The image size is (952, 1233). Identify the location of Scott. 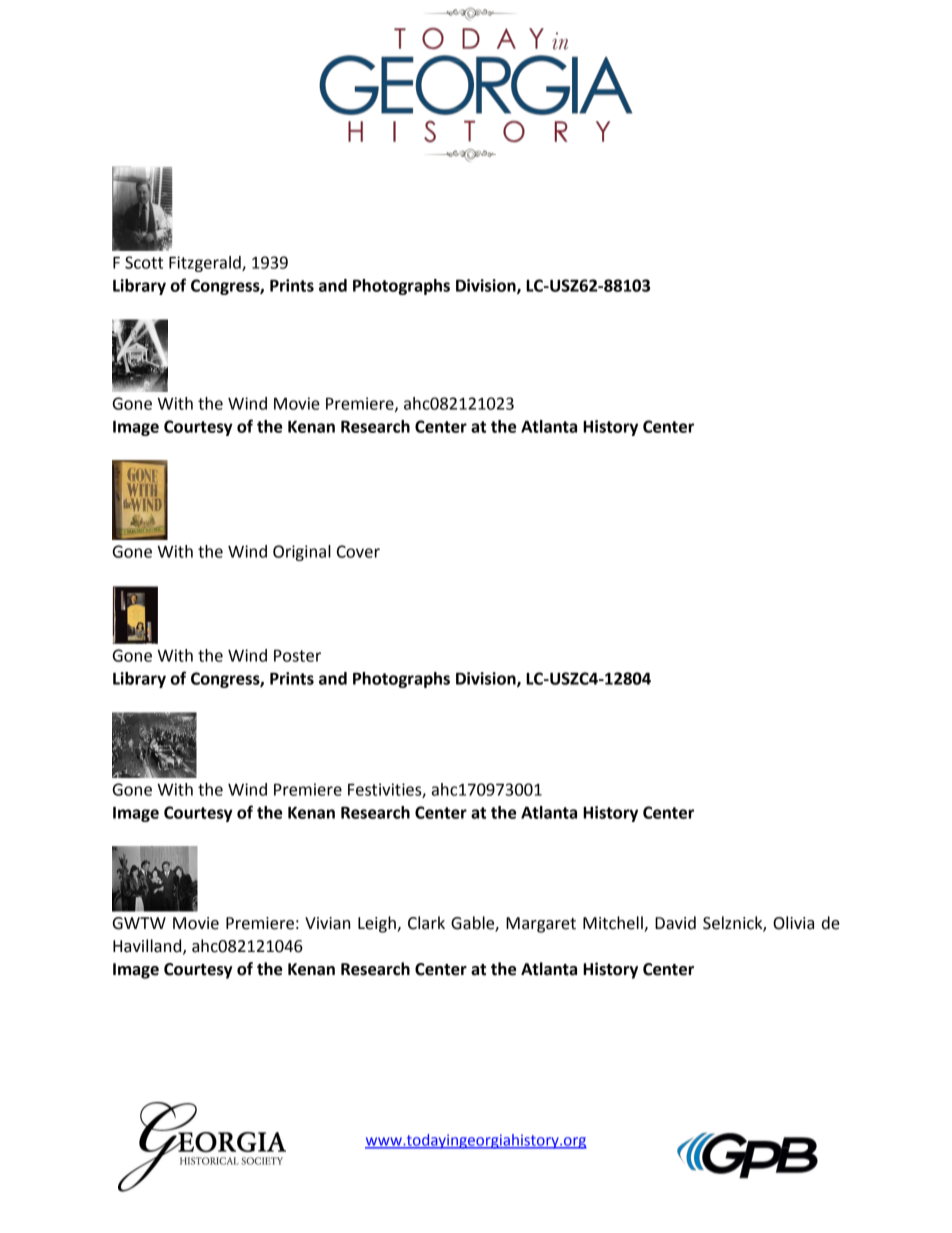
(144, 262).
